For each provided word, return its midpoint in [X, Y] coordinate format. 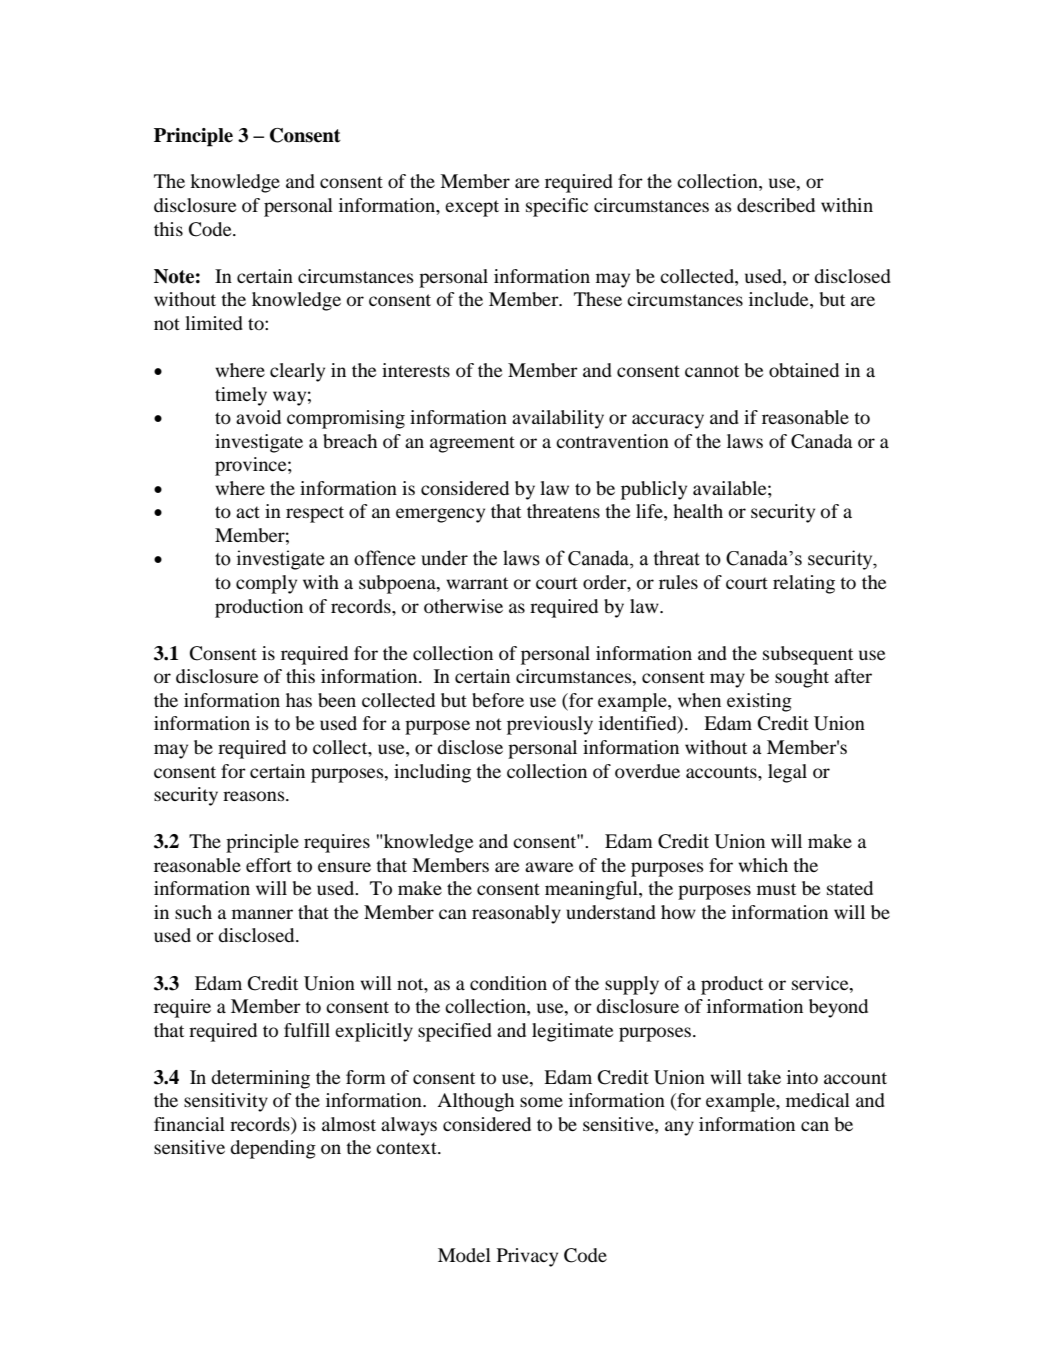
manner [262, 914]
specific [557, 207]
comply [266, 584]
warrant [477, 583]
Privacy [527, 1257]
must [776, 889]
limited [214, 323]
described [776, 205]
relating [804, 584]
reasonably [516, 914]
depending [273, 1149]
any [679, 1128]
